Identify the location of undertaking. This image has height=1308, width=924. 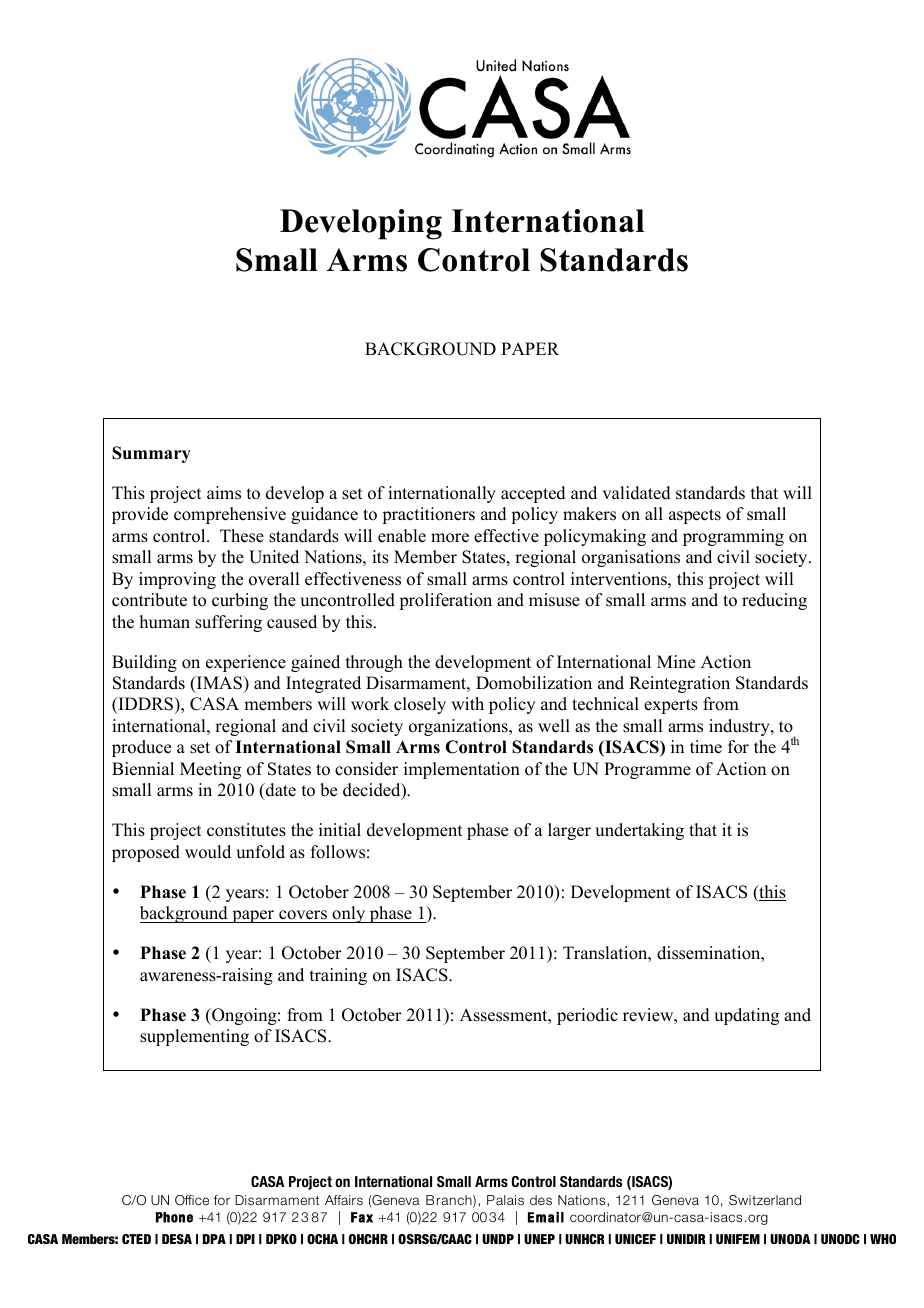
(639, 831).
